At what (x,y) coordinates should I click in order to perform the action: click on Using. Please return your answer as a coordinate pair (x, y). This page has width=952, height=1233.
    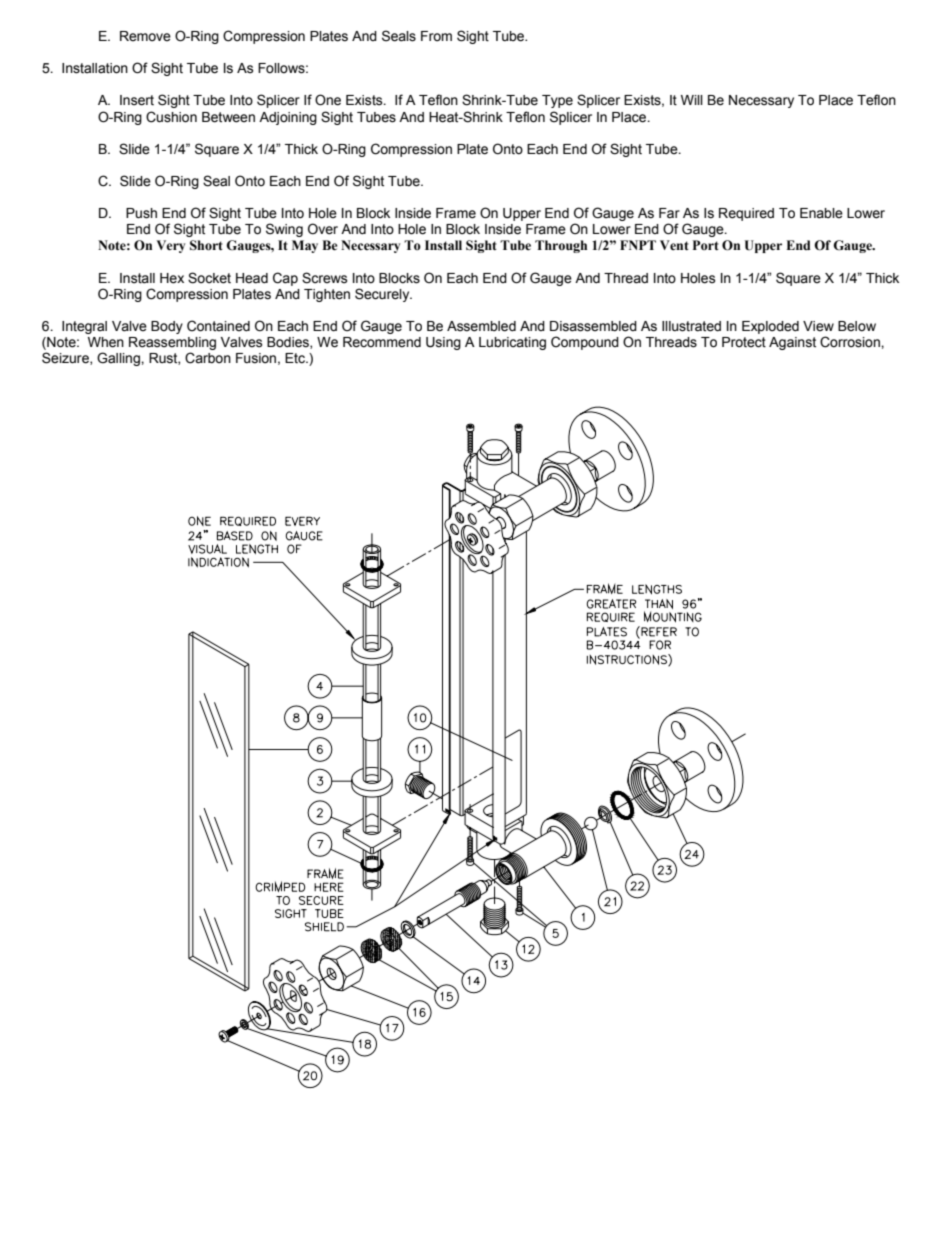
    Looking at the image, I should click on (443, 343).
